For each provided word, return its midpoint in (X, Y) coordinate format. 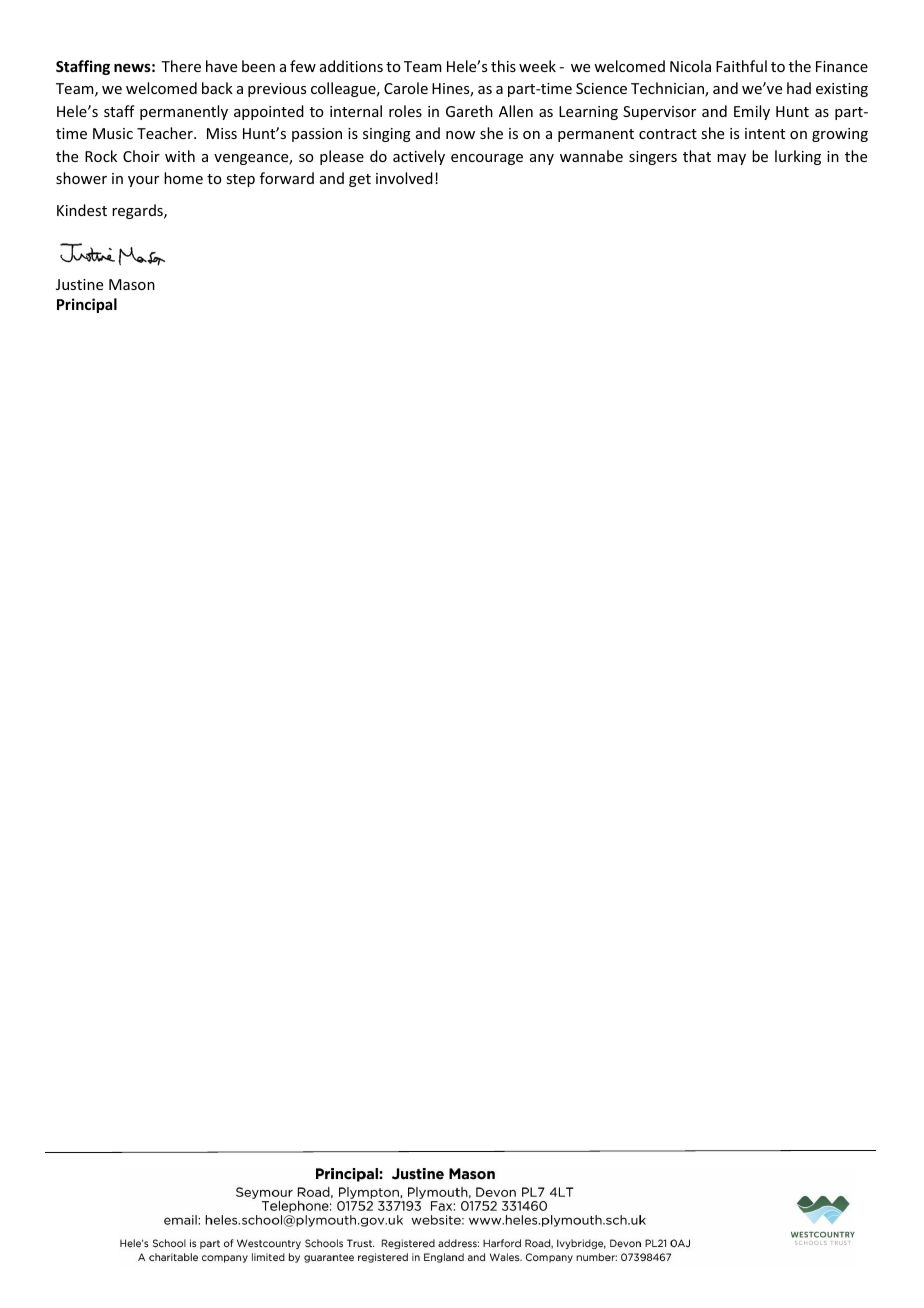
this (503, 66)
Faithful (741, 66)
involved (404, 178)
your (143, 181)
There (181, 66)
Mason (132, 284)
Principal (87, 305)
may (731, 159)
